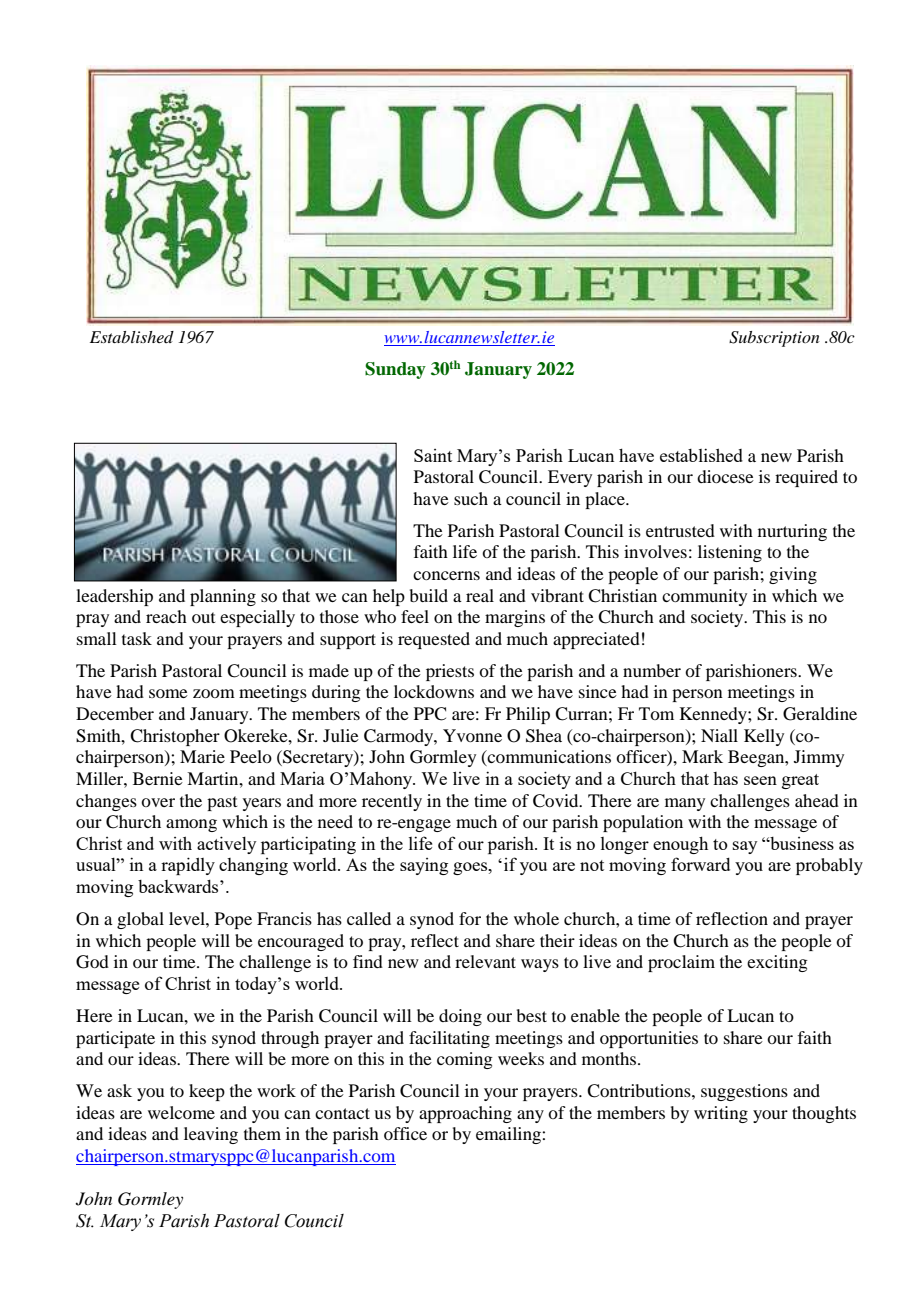 This page has height=1305, width=924. Describe the element at coordinates (395, 370) in the page. I see `Sunday` at that location.
